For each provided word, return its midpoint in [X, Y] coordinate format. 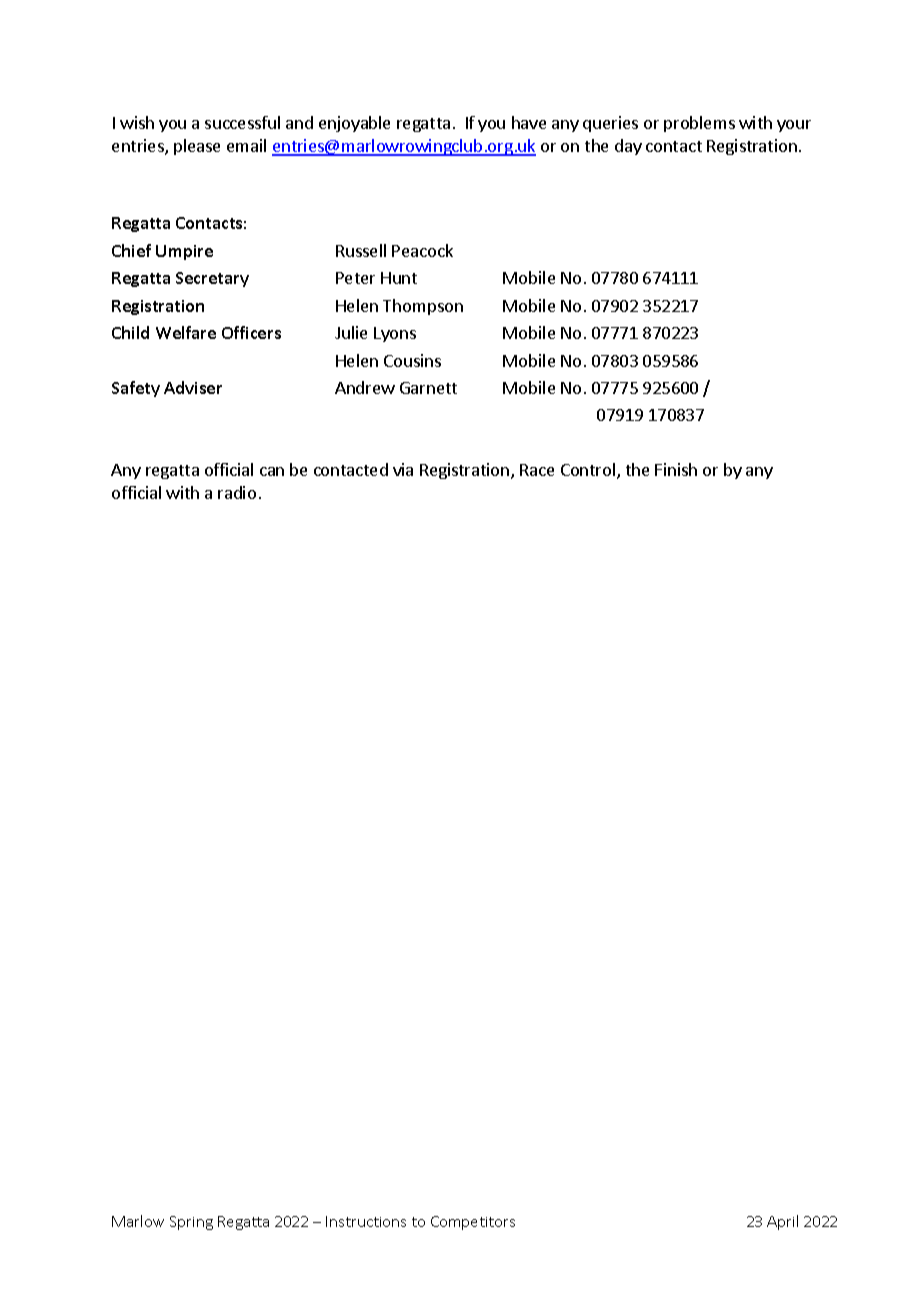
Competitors [473, 1223]
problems [699, 124]
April [782, 1222]
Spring [191, 1223]
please [197, 147]
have [529, 122]
